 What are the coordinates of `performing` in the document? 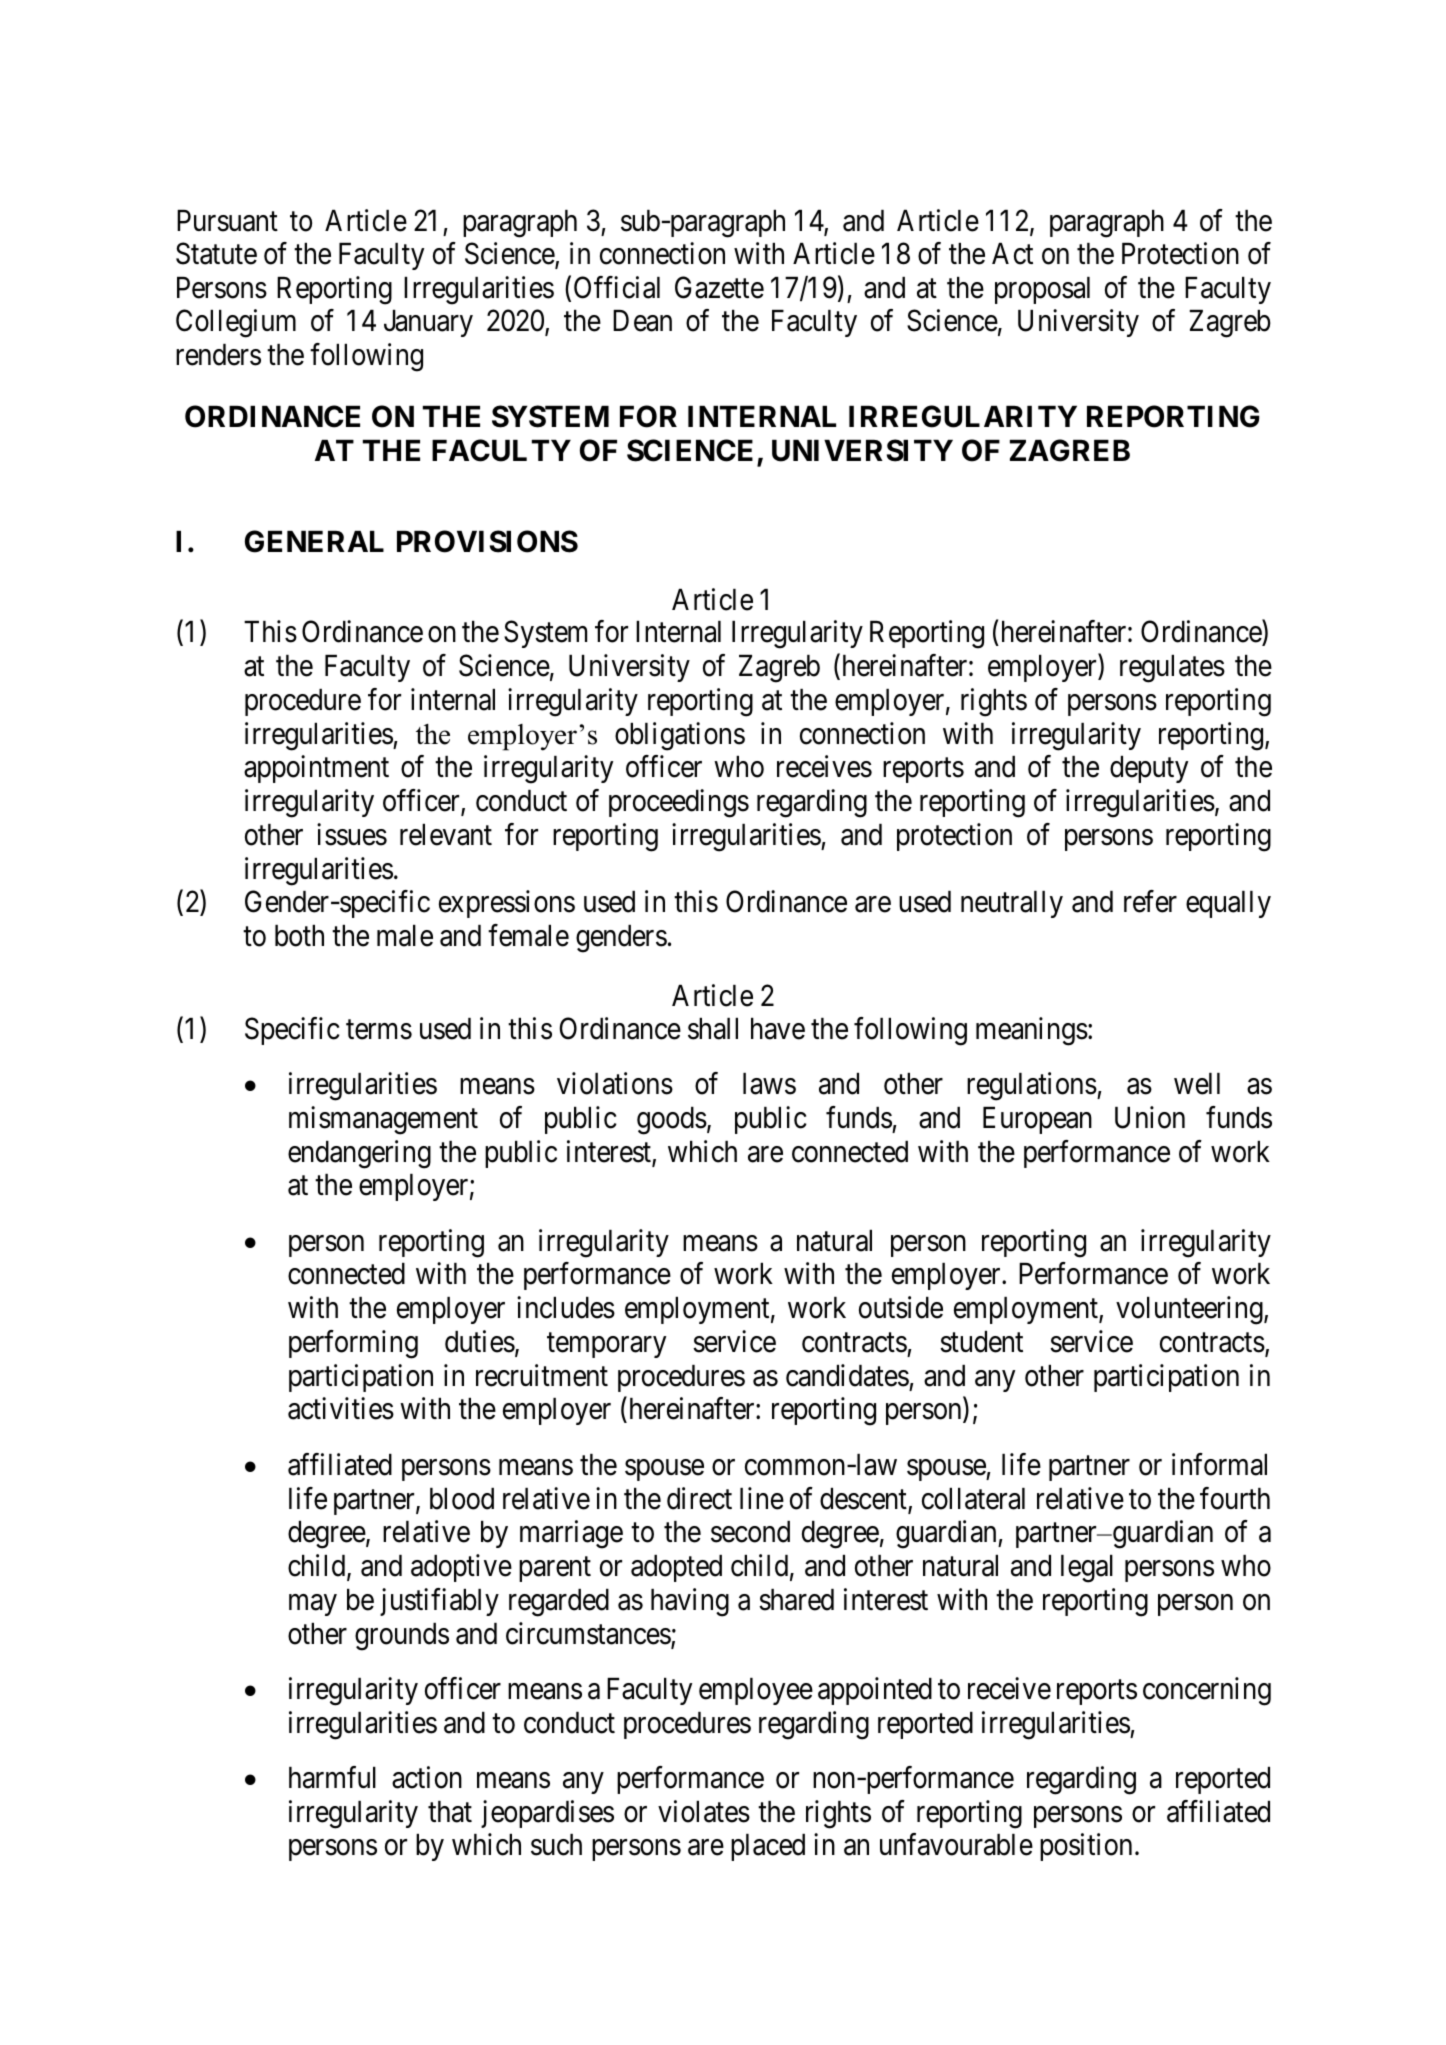 It's located at (353, 1344).
